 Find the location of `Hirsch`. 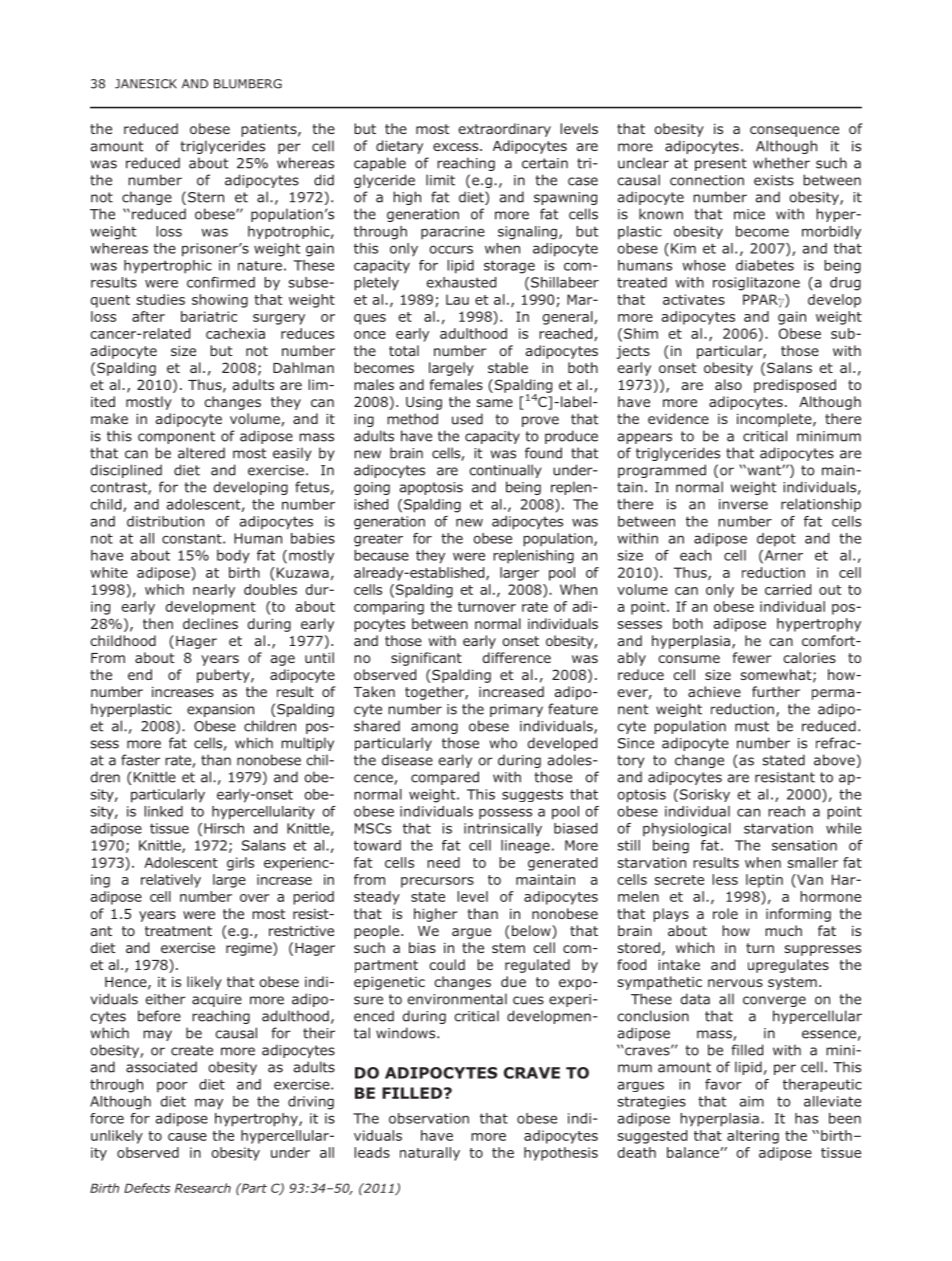

Hirsch is located at coordinates (224, 828).
